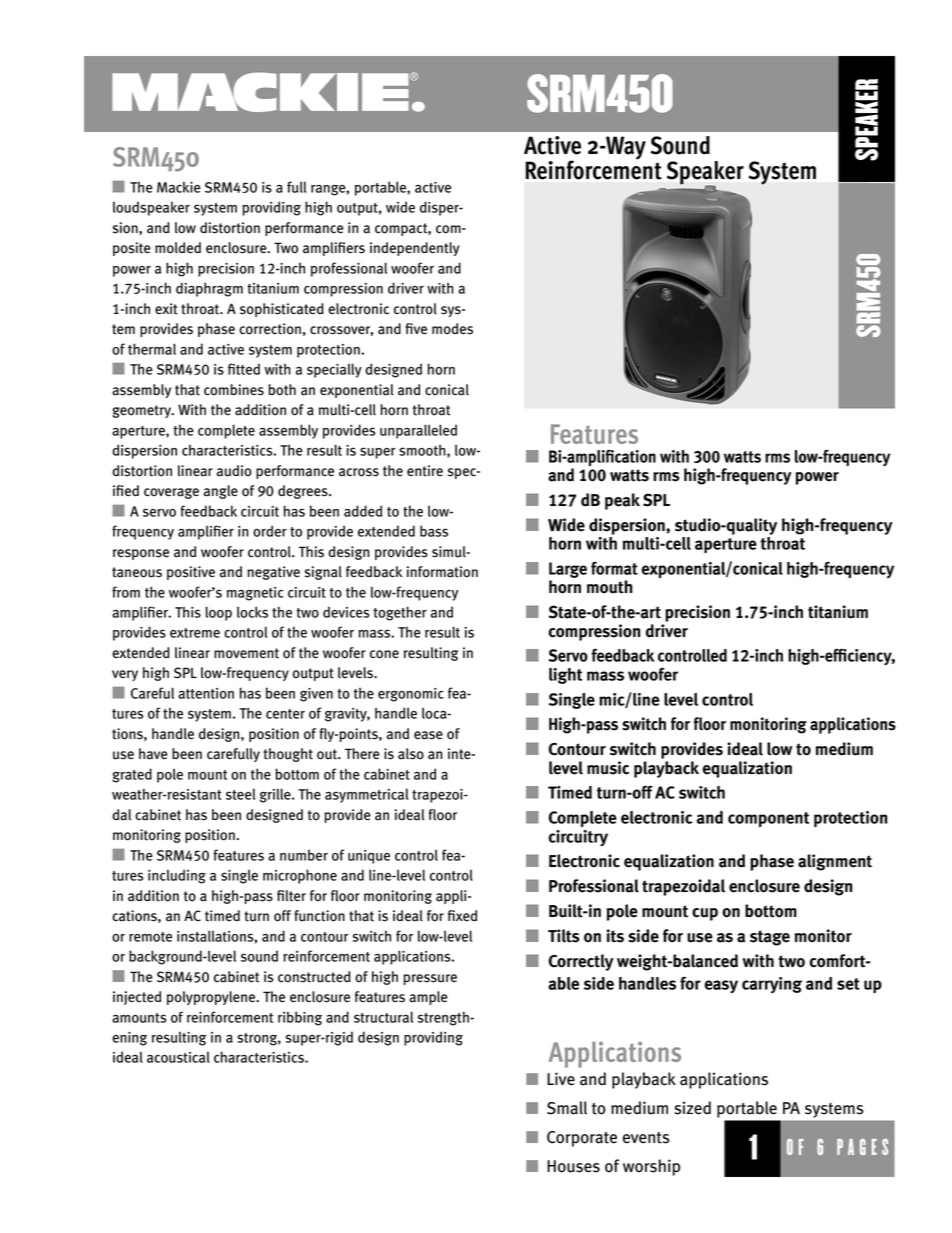  What do you see at coordinates (178, 1057) in the page?
I see `acoustical` at bounding box center [178, 1057].
